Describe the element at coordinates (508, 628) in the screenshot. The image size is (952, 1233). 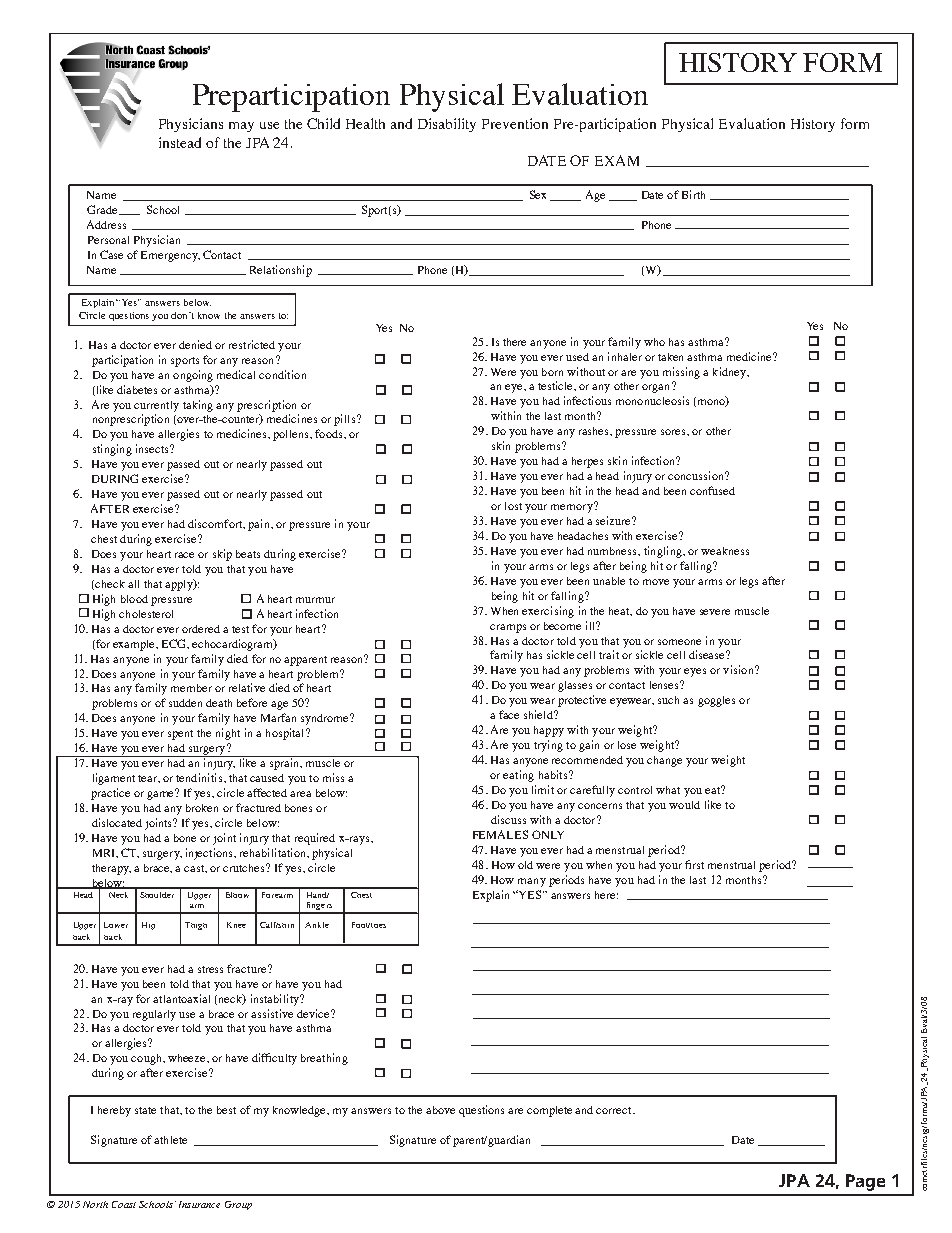
I see `cramps` at that location.
